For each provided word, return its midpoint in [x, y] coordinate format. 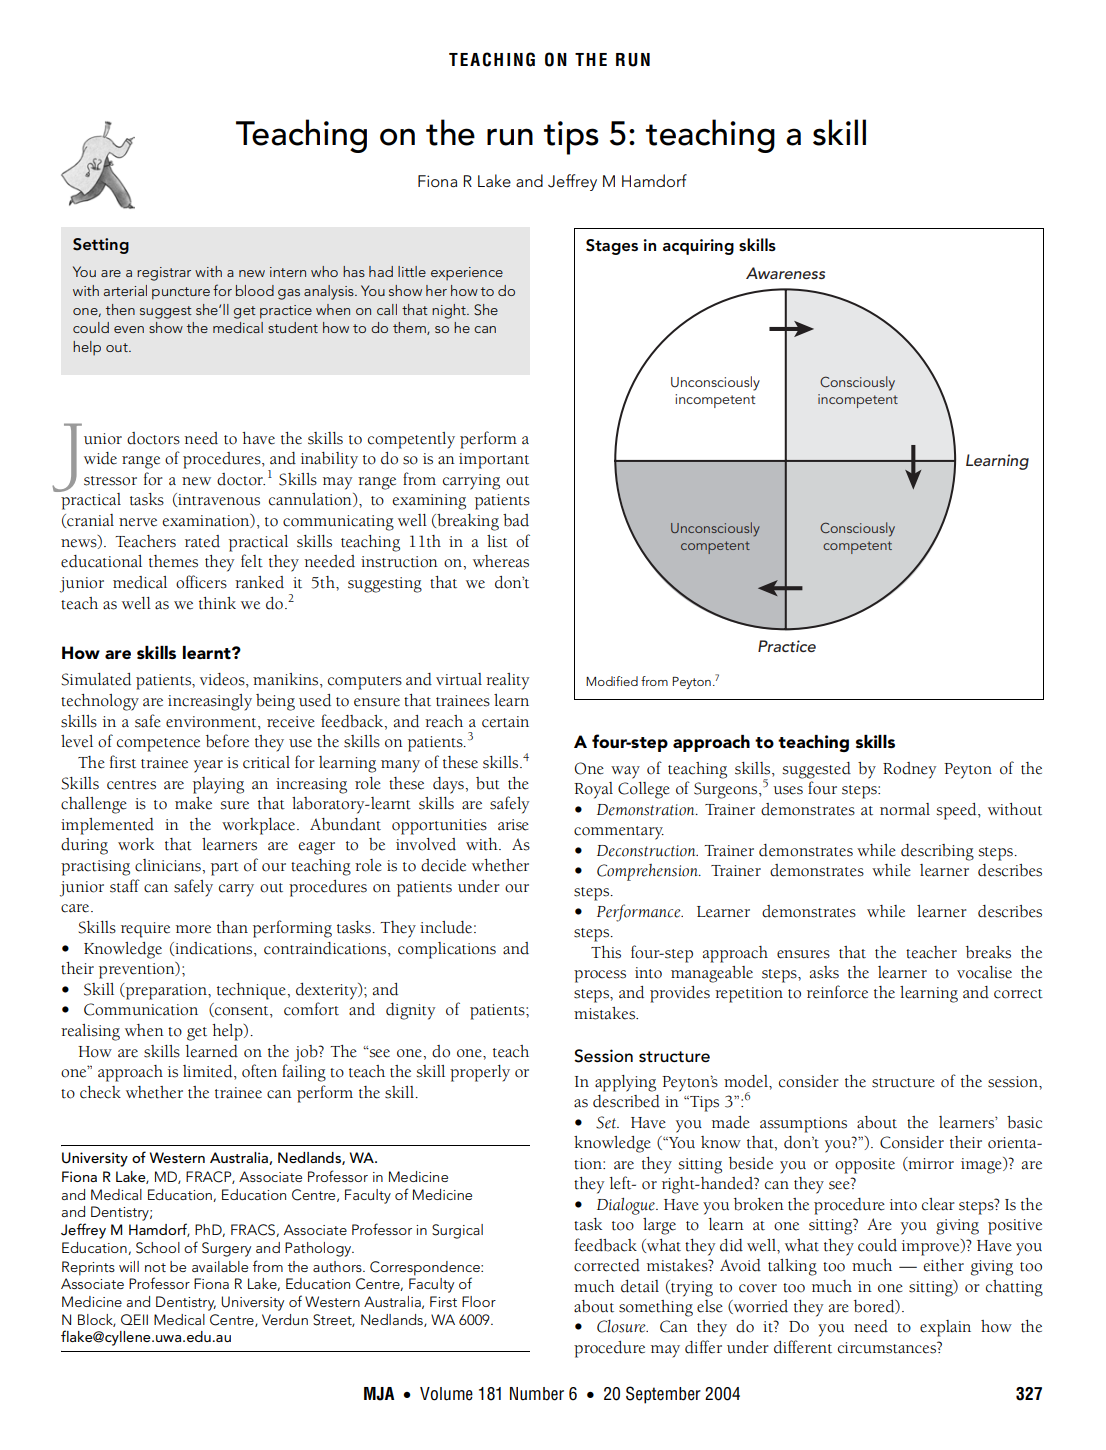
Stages [612, 247]
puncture [181, 293]
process [600, 976]
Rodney [909, 770]
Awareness [785, 273]
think [217, 603]
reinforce [837, 992]
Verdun [285, 1319]
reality [507, 681]
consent [242, 1012]
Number [537, 1394]
